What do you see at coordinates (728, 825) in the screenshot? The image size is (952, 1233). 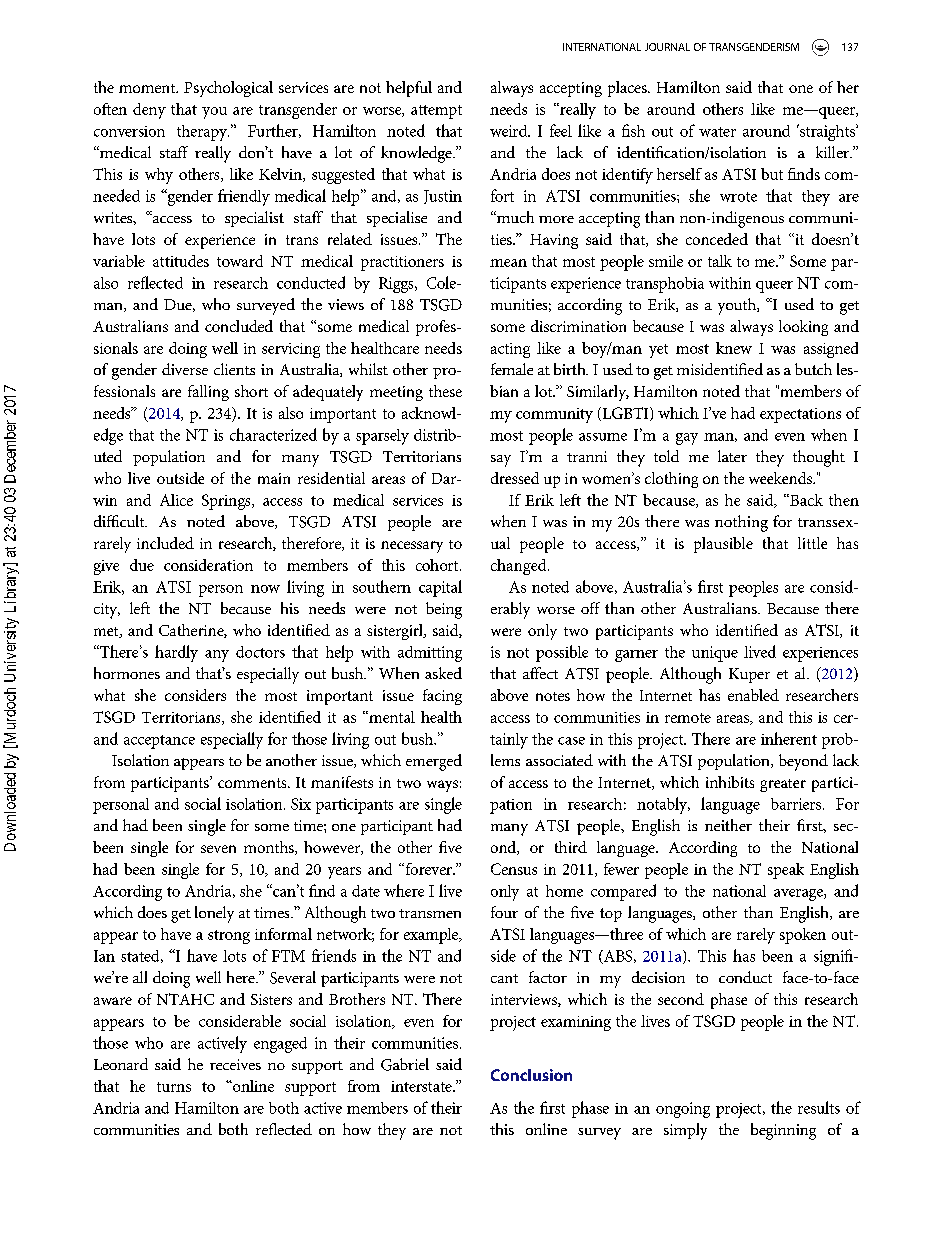 I see `neither` at bounding box center [728, 825].
